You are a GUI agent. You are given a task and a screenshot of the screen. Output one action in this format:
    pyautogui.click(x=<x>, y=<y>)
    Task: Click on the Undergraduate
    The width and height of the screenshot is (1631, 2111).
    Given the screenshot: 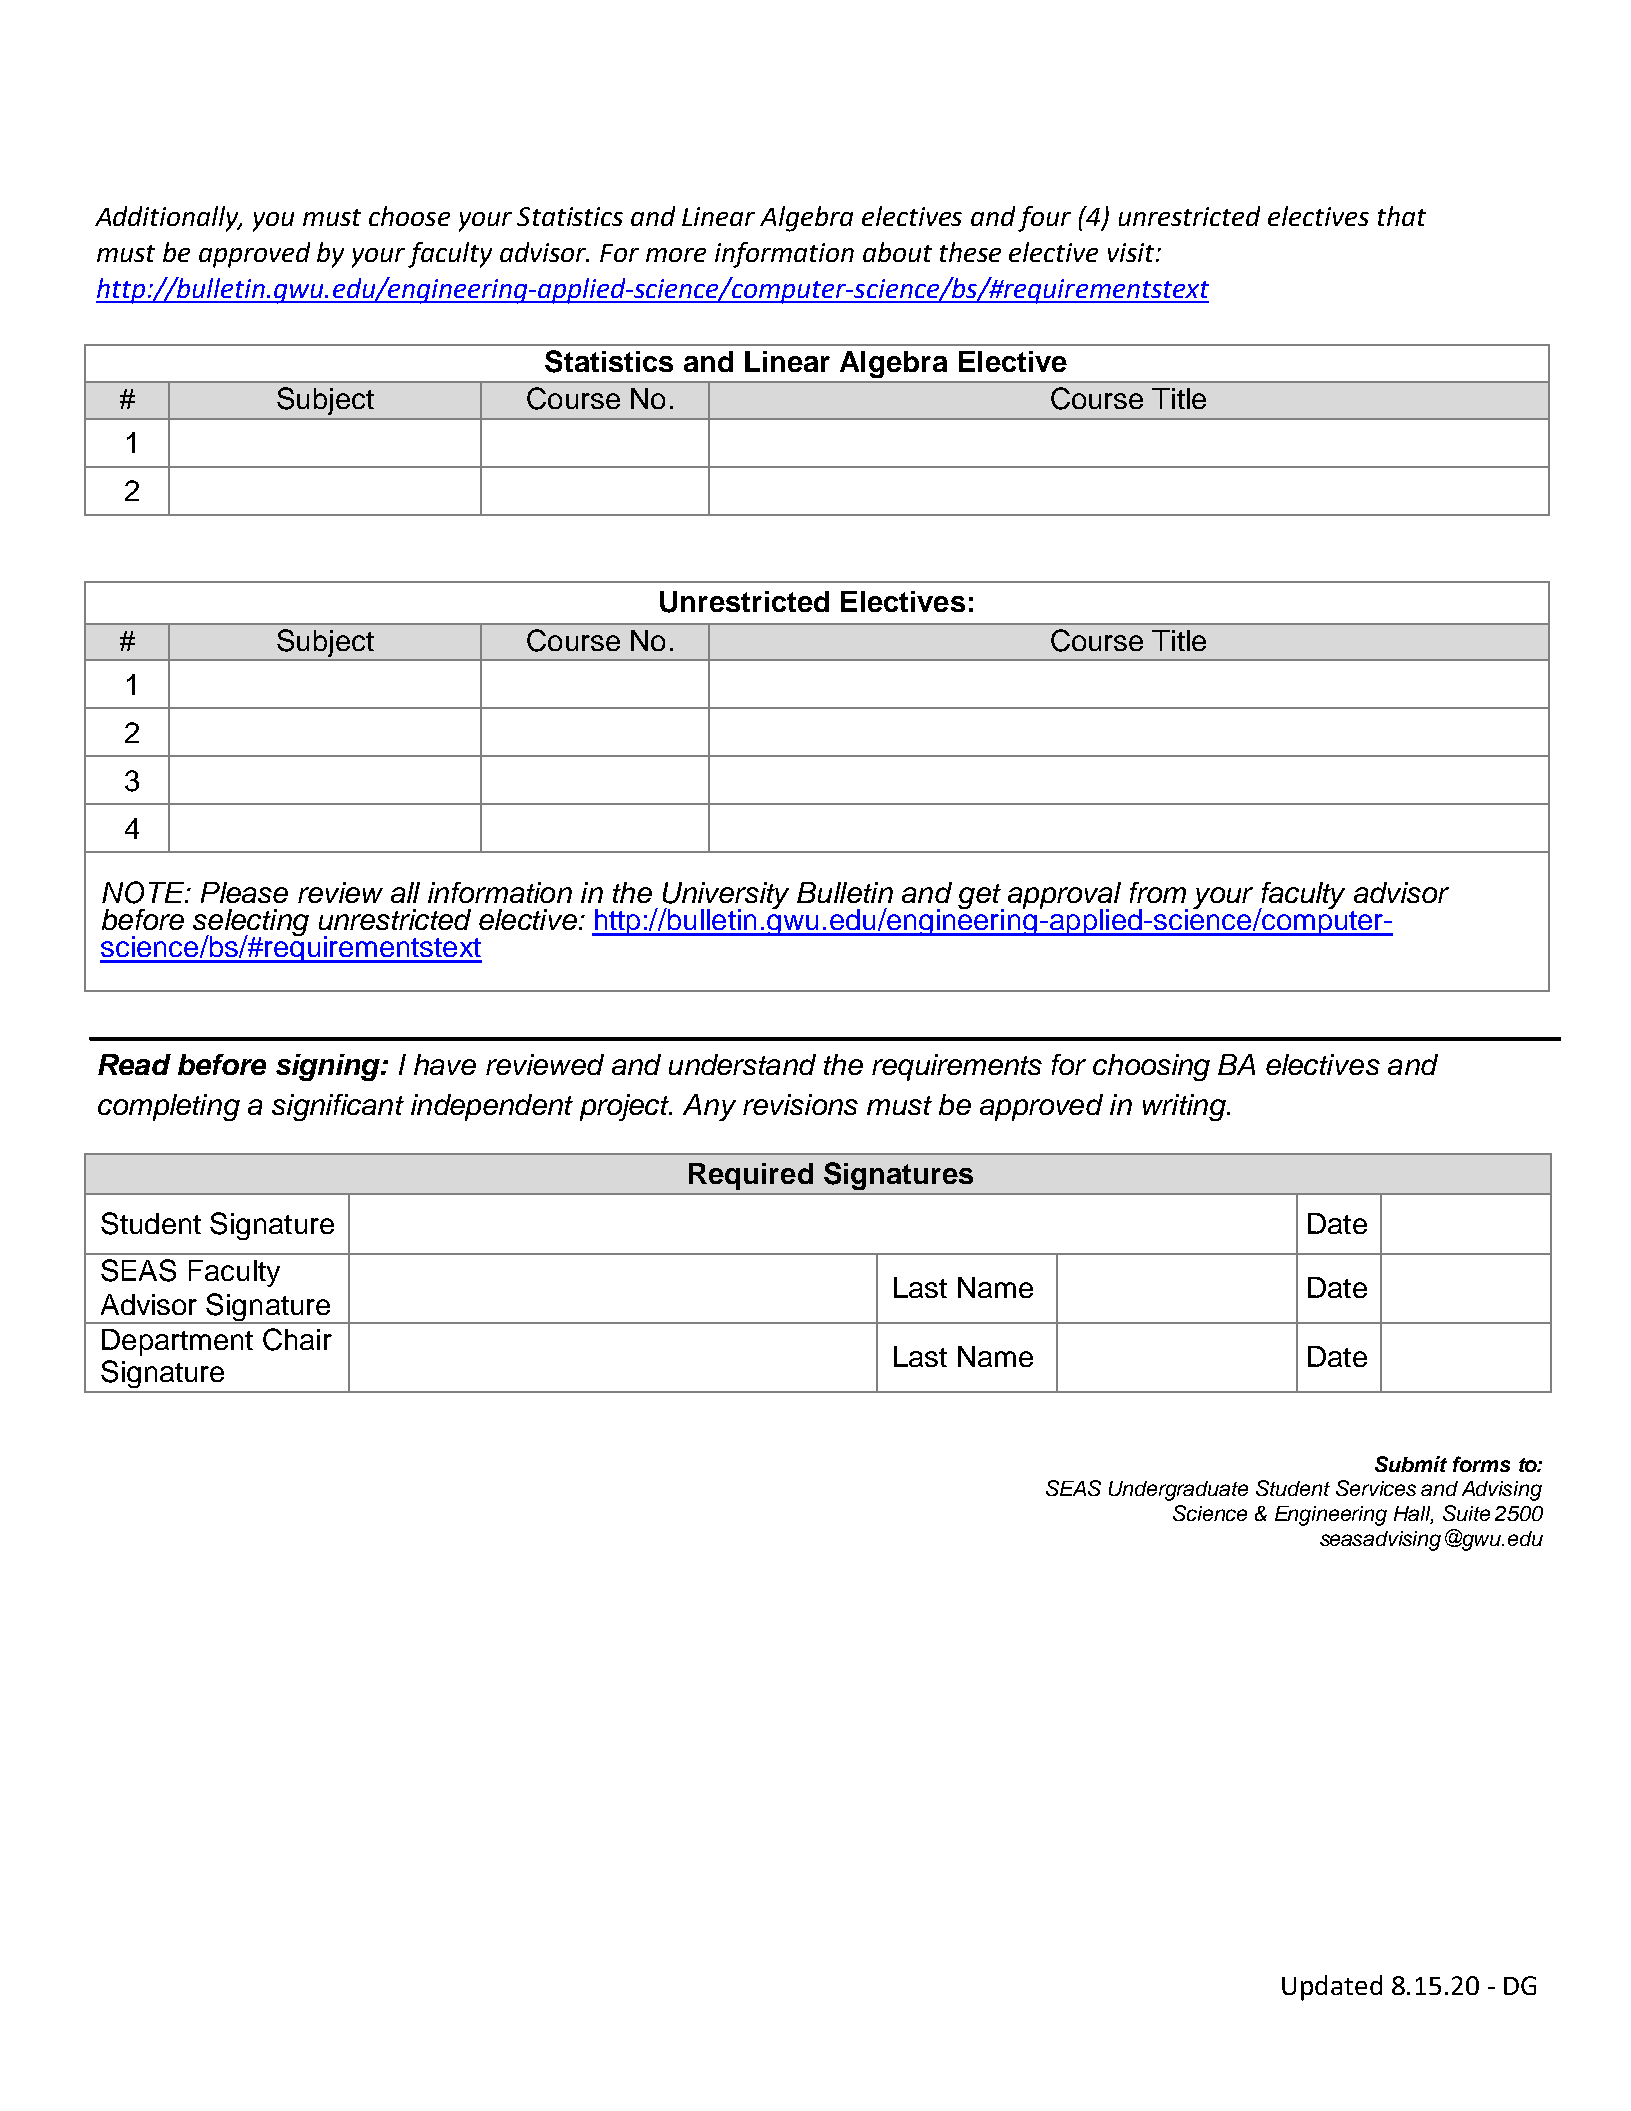 What is the action you would take?
    pyautogui.click(x=1178, y=1491)
